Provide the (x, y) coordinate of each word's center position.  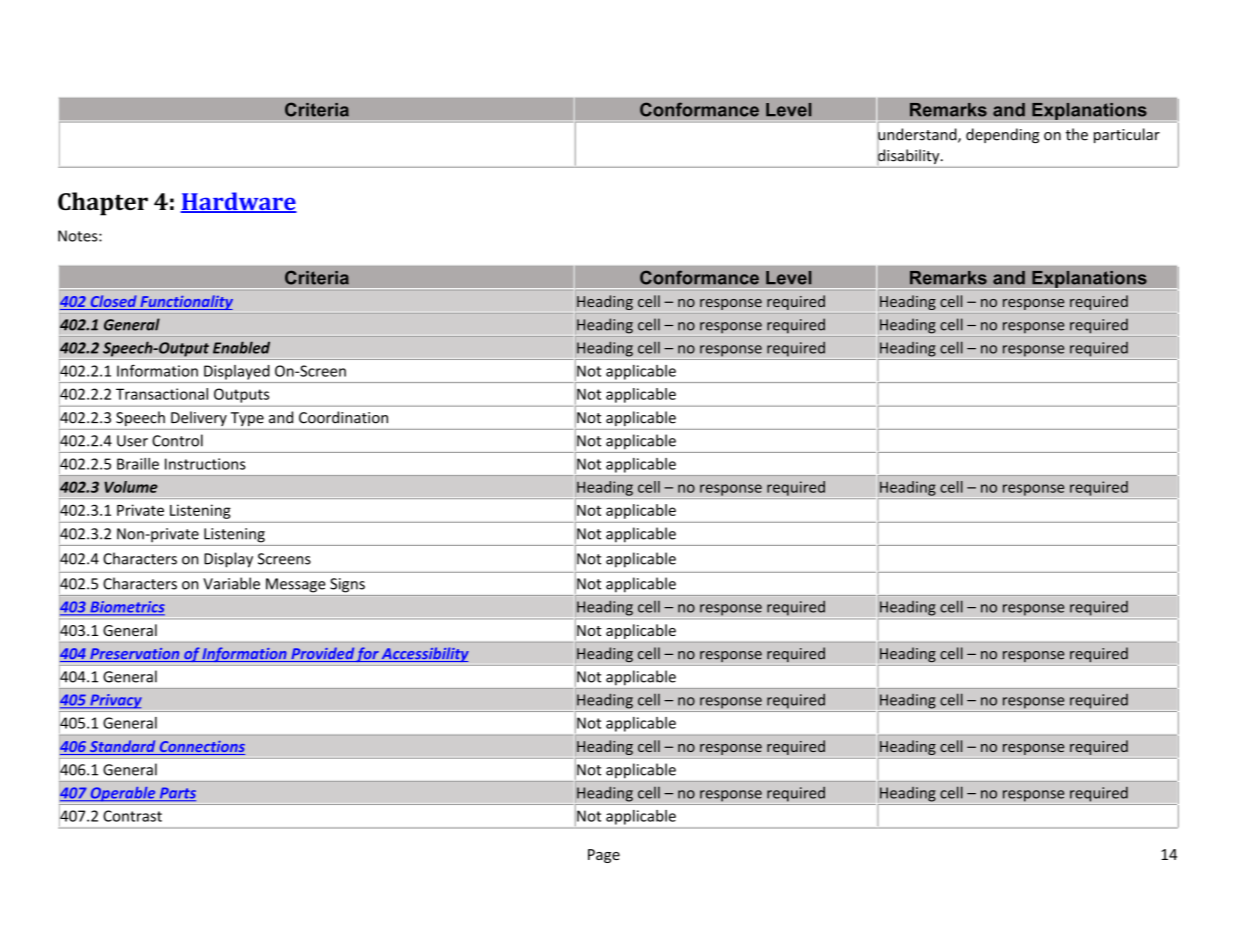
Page (604, 856)
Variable (231, 583)
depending (1002, 135)
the (1077, 134)
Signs (347, 585)
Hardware (238, 202)
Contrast (132, 816)
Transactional (162, 394)
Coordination (343, 417)
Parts (176, 794)
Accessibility (424, 654)
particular (1127, 135)
